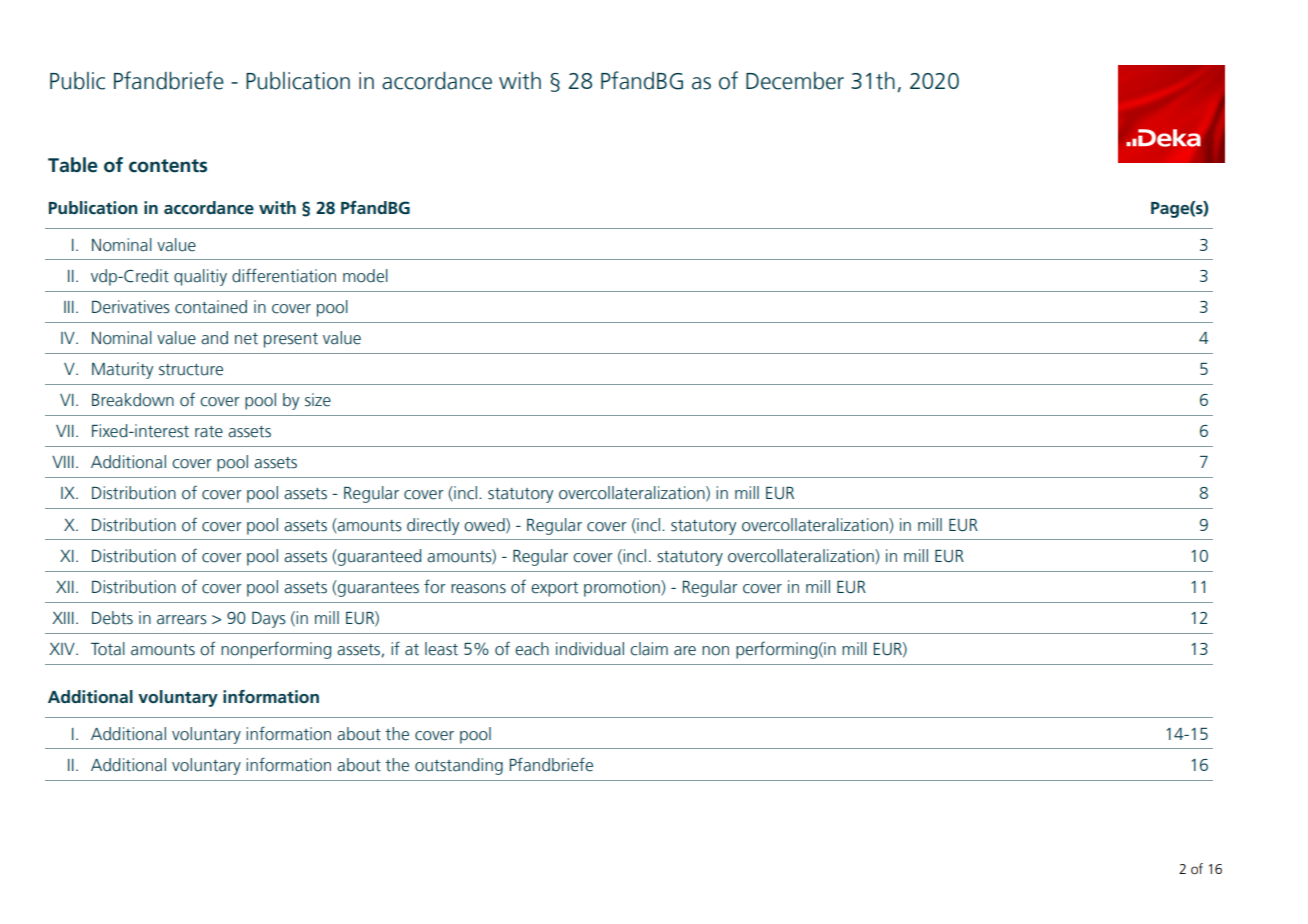 This screenshot has width=1308, height=924. What do you see at coordinates (365, 276) in the screenshot?
I see `model` at bounding box center [365, 276].
